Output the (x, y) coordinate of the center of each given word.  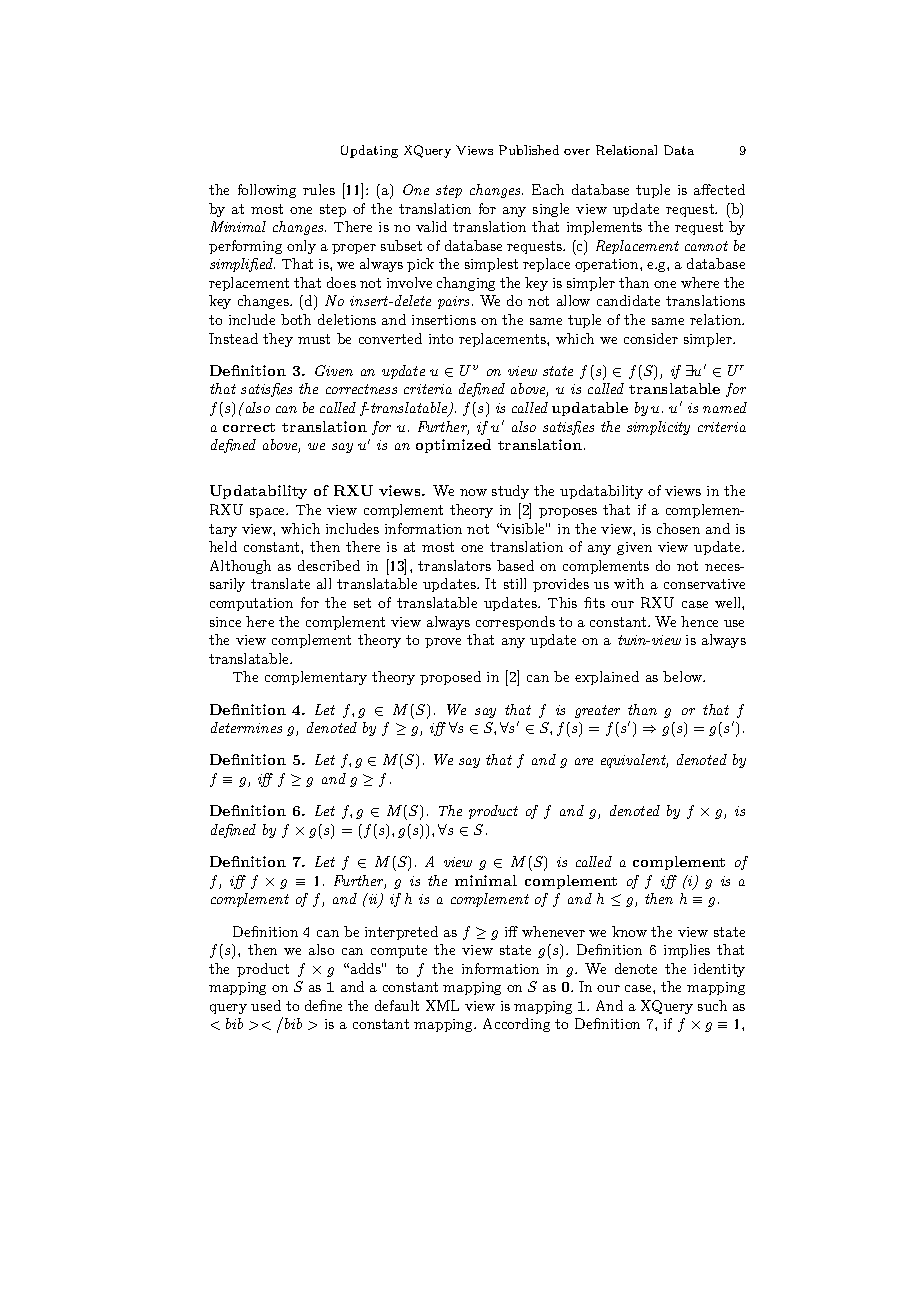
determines (246, 727)
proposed (450, 678)
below (684, 676)
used (266, 1005)
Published (529, 150)
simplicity (658, 428)
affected (719, 189)
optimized (453, 446)
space (269, 513)
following (267, 191)
